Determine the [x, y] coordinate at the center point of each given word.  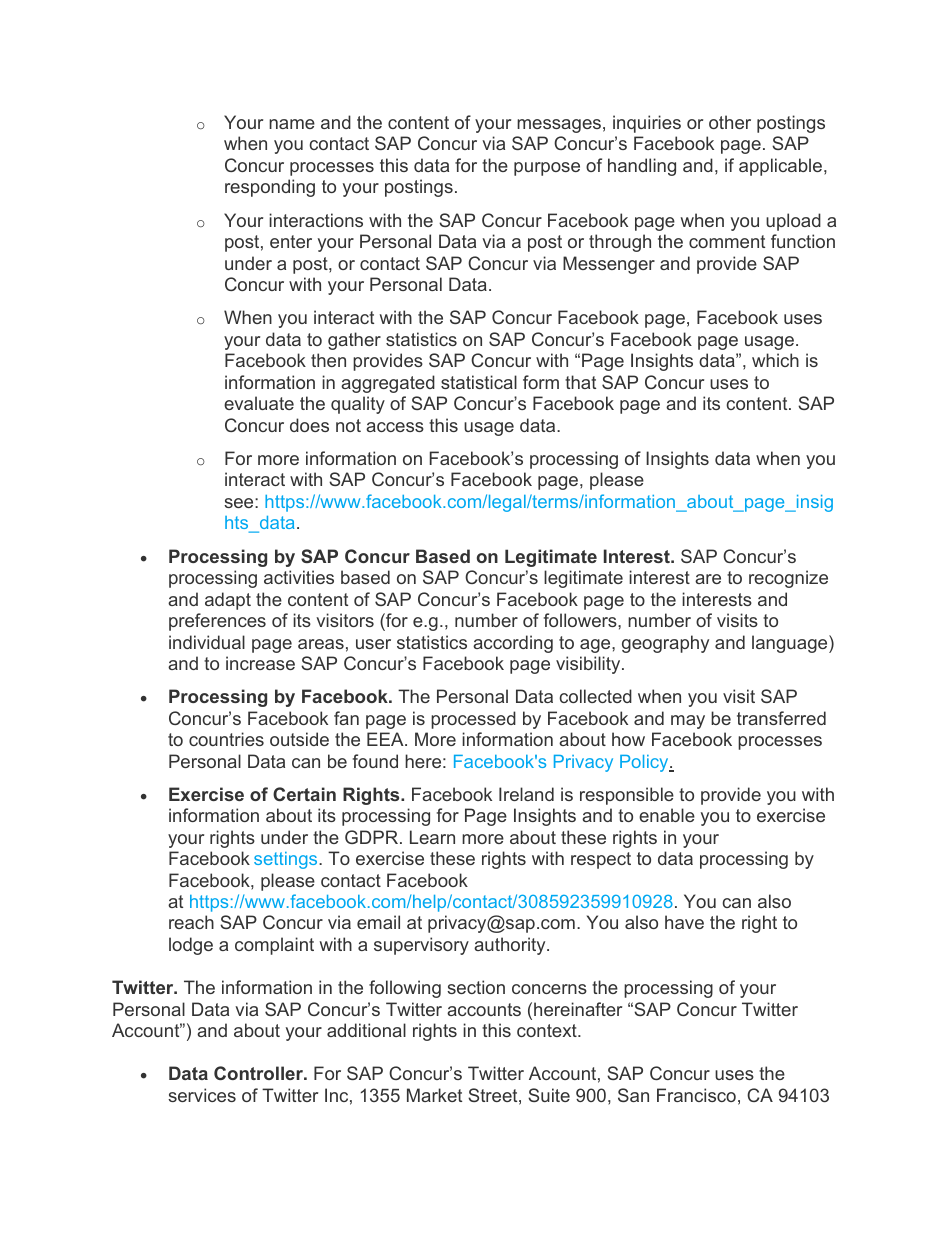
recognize [788, 579]
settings [287, 860]
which [775, 360]
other [730, 122]
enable [667, 815]
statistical [479, 382]
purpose [547, 169]
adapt [228, 601]
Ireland [526, 794]
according [513, 644]
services [202, 1095]
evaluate [259, 403]
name [292, 124]
